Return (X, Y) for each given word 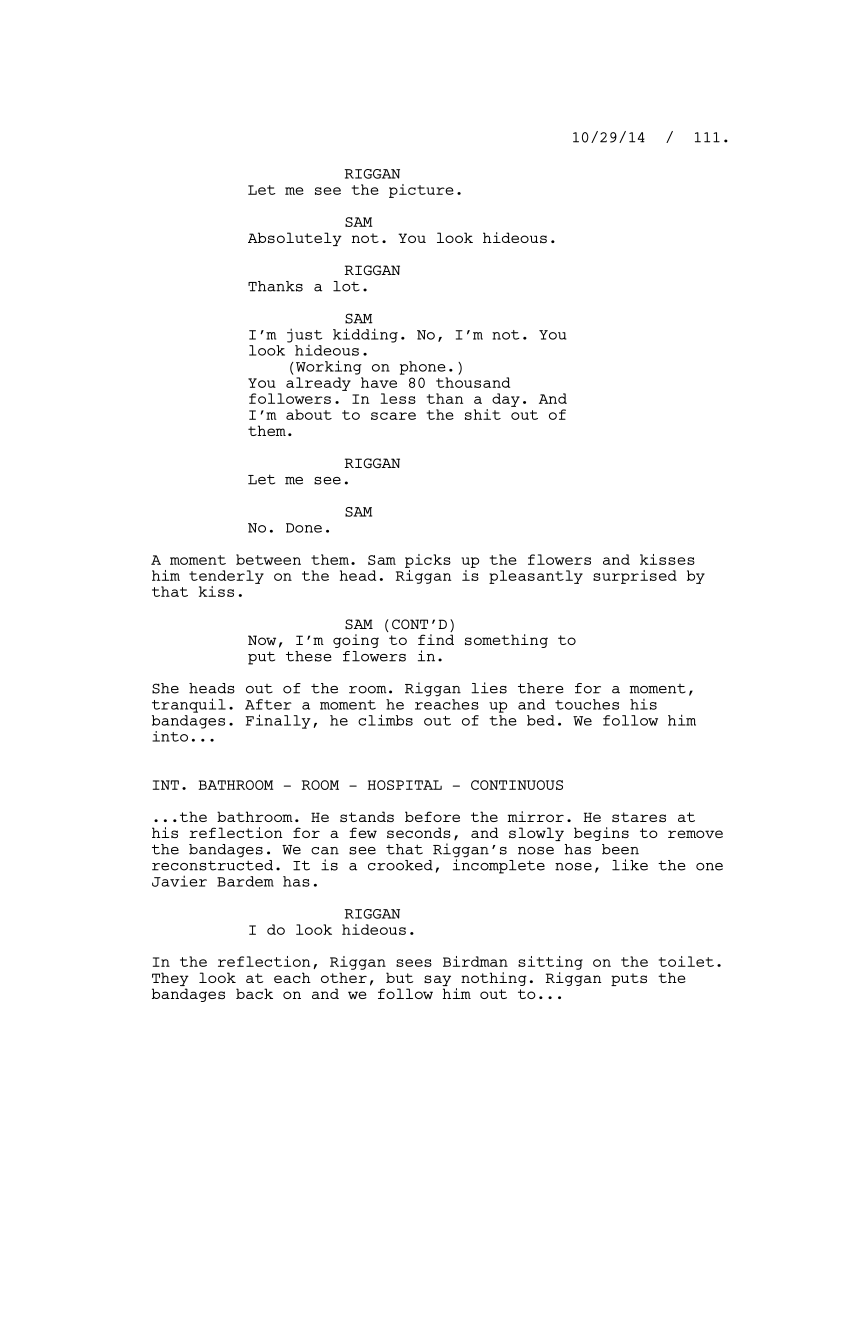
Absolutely (295, 239)
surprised (635, 577)
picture (421, 191)
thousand (473, 382)
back (254, 993)
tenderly (226, 577)
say (437, 980)
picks (428, 561)
